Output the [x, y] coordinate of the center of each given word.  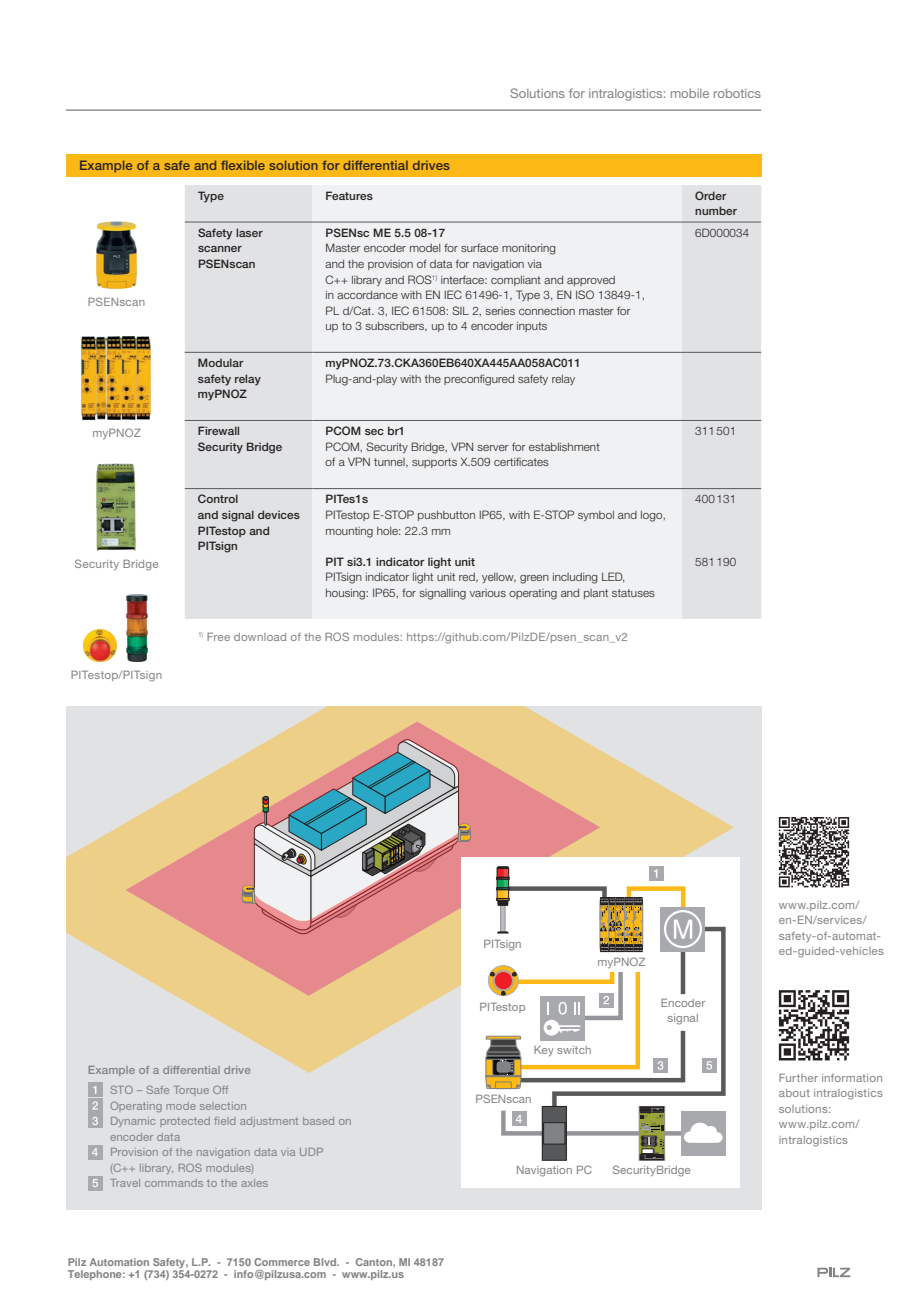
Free [218, 637]
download [260, 637]
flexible [243, 165]
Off [220, 1090]
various [487, 593]
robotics [737, 93]
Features [349, 195]
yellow [499, 578]
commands [174, 1183]
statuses [633, 593]
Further [798, 1078]
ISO [585, 294]
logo [653, 516]
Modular [221, 362]
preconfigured [479, 380]
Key [544, 1051]
